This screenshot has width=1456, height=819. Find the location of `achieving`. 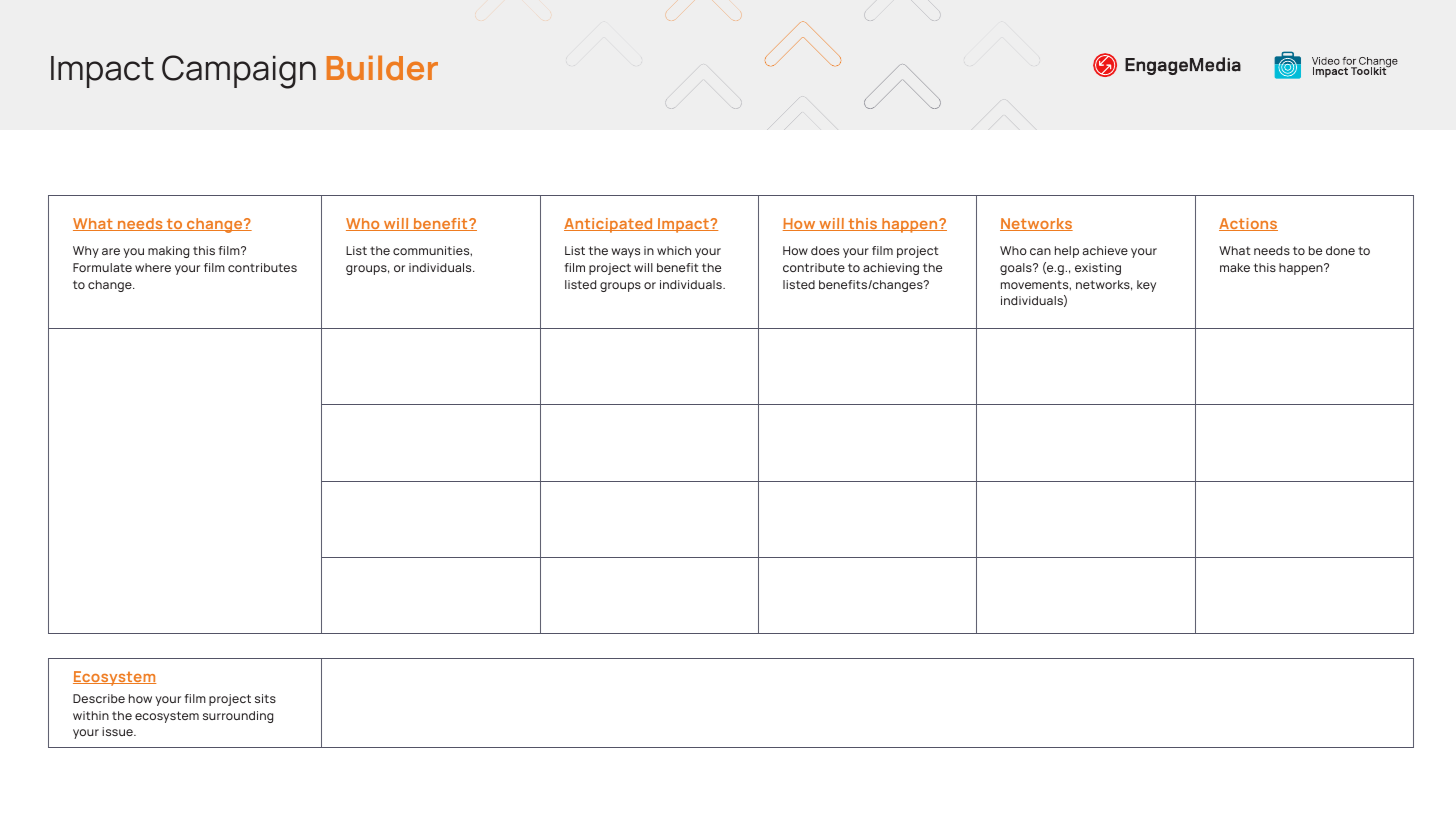

achieving is located at coordinates (891, 269).
